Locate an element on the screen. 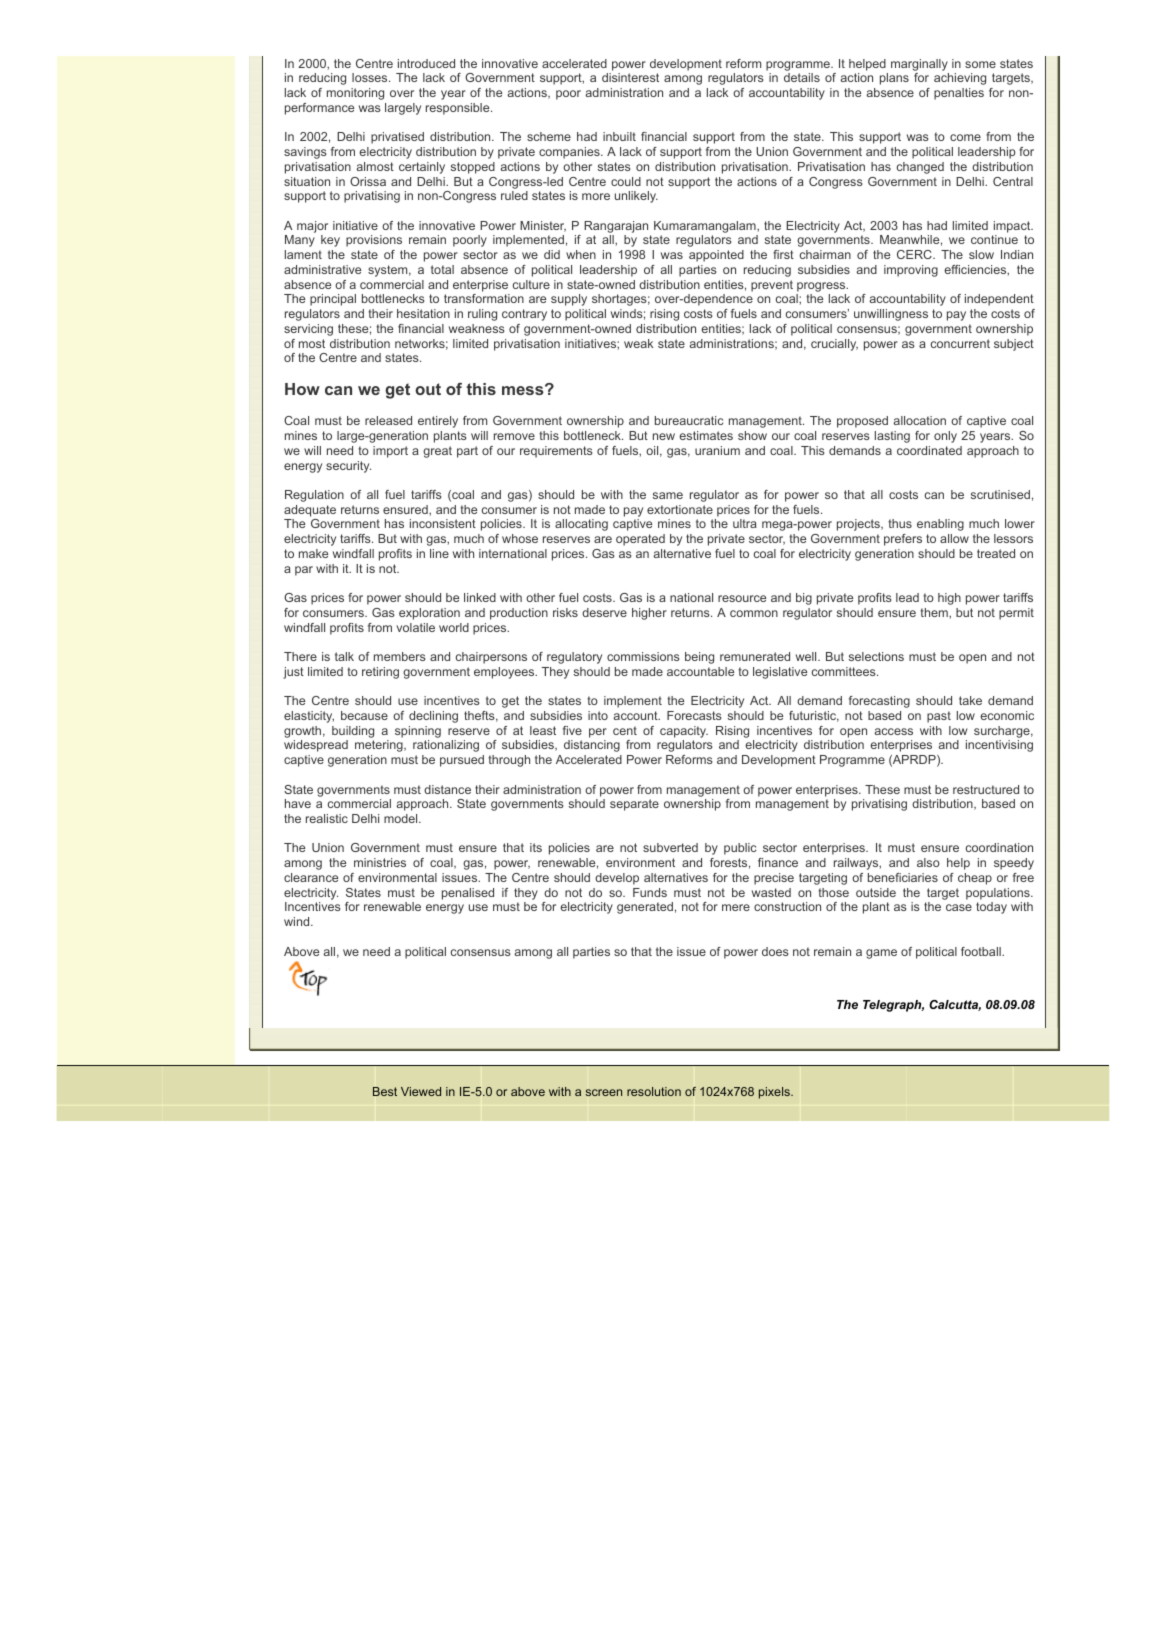 This screenshot has height=1646, width=1164. improving is located at coordinates (911, 271).
